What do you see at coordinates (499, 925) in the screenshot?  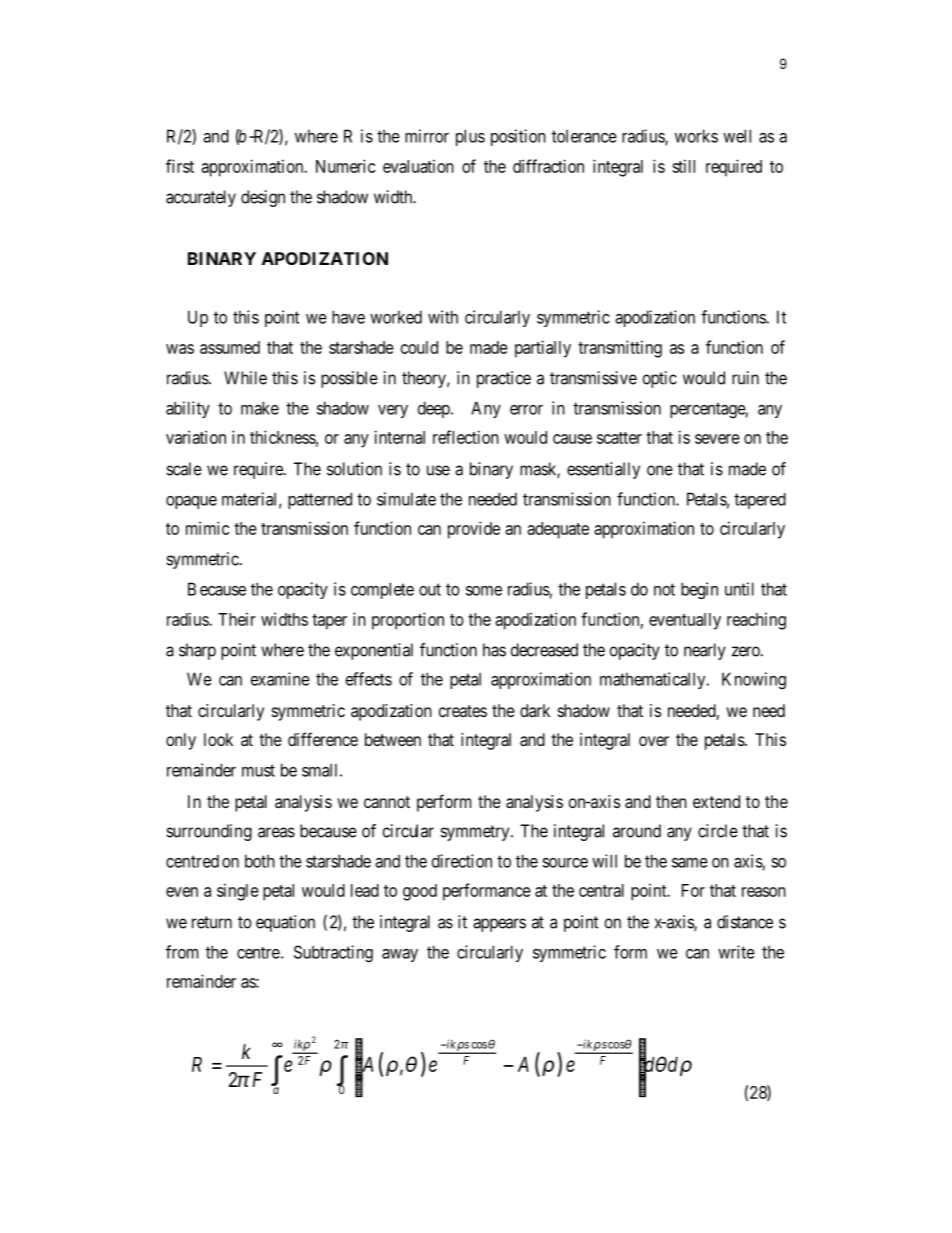 I see `appears` at bounding box center [499, 925].
